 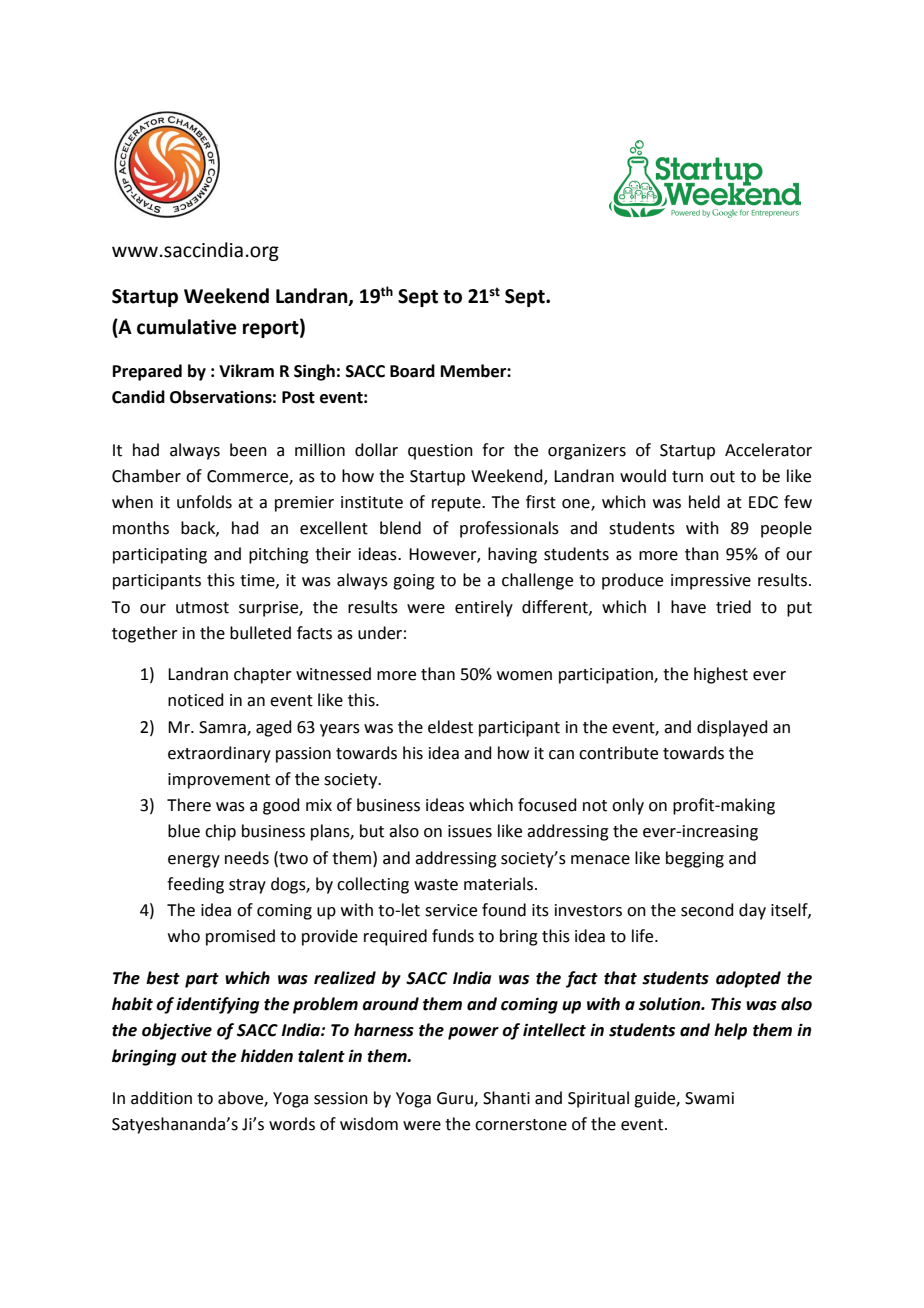 What do you see at coordinates (456, 1099) in the page?
I see `Guru` at bounding box center [456, 1099].
